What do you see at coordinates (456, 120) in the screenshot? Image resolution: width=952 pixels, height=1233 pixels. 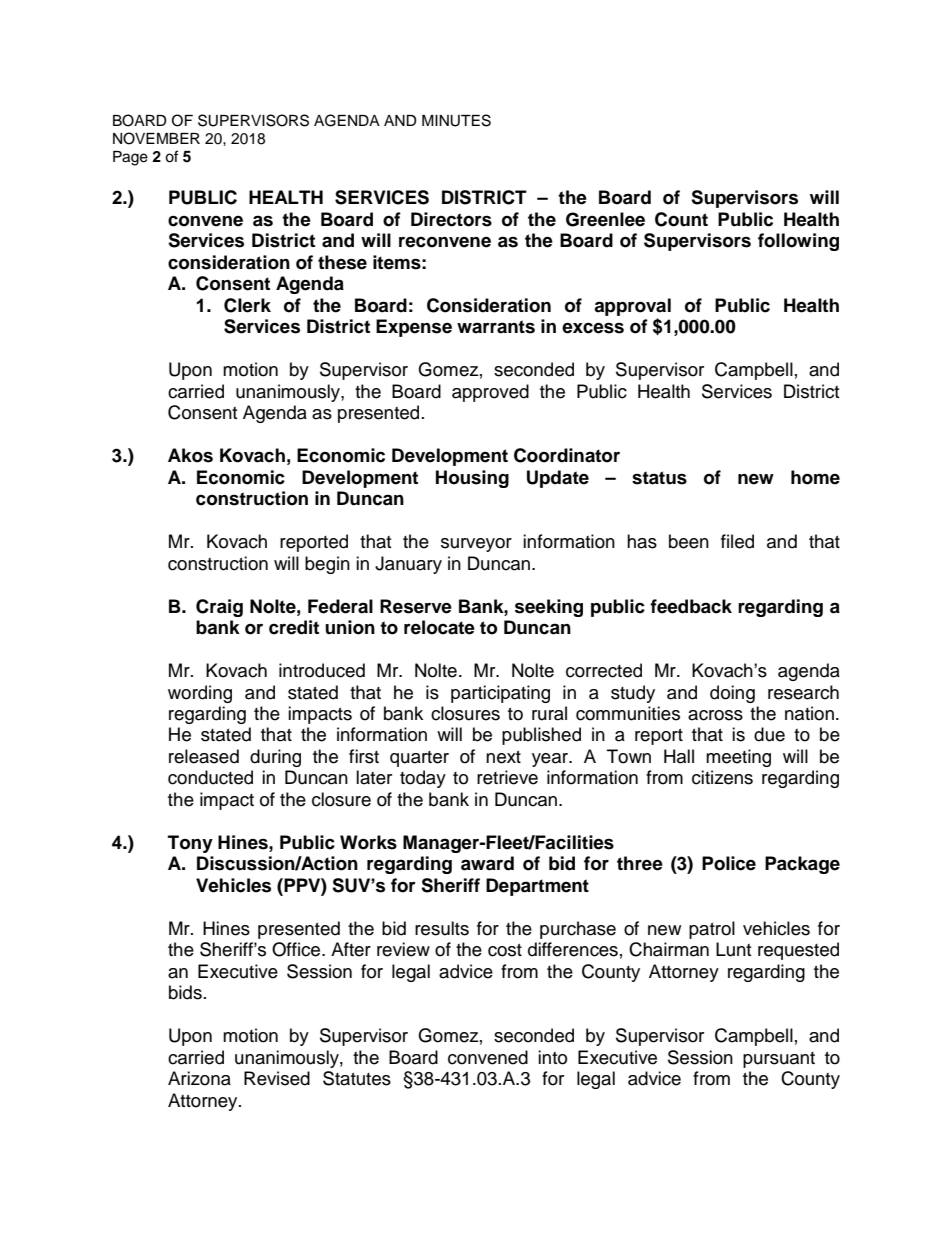 I see `MINUTES` at bounding box center [456, 120].
